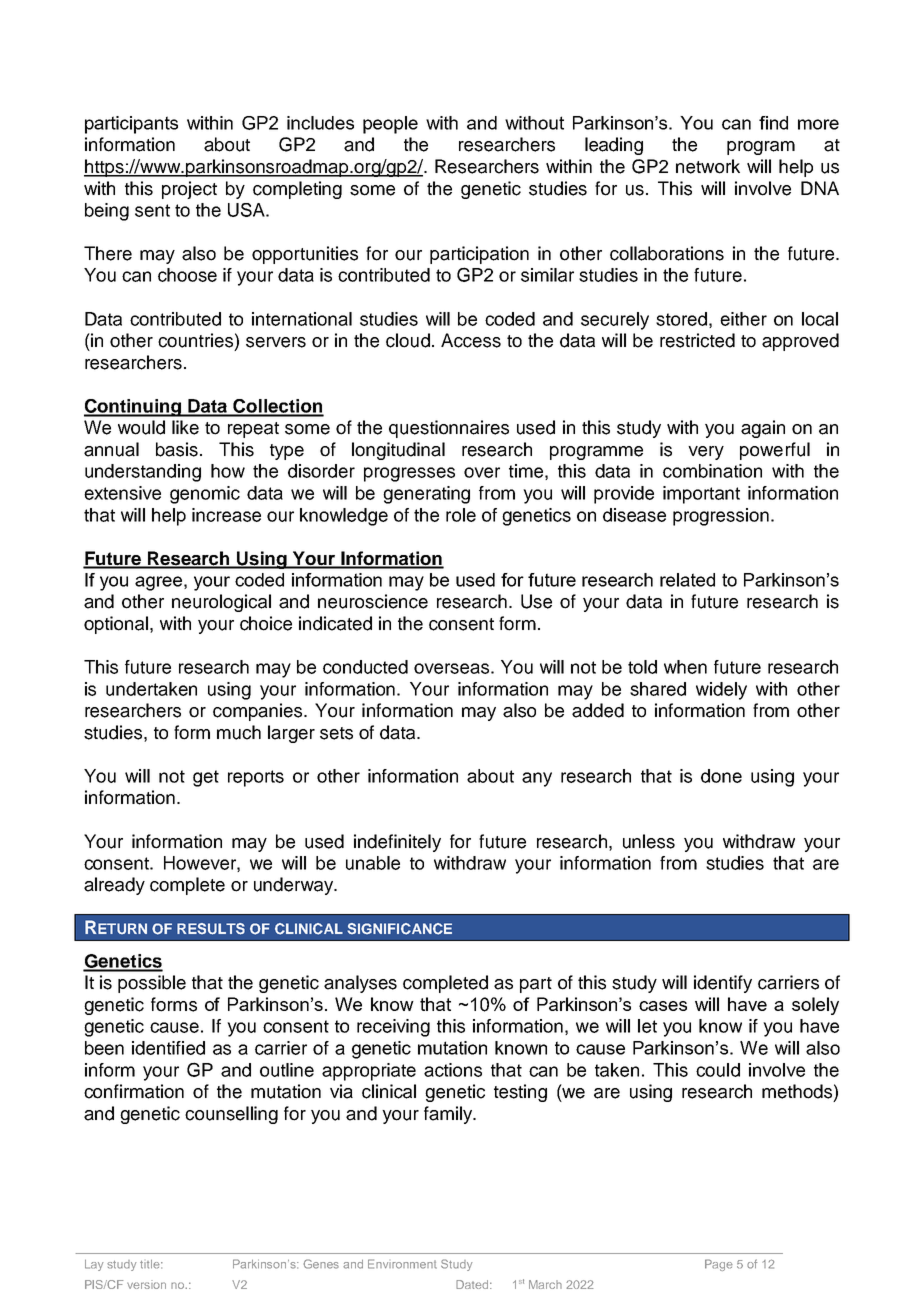 This page has height=1309, width=924. Describe the element at coordinates (402, 1264) in the page. I see `Environment` at that location.
